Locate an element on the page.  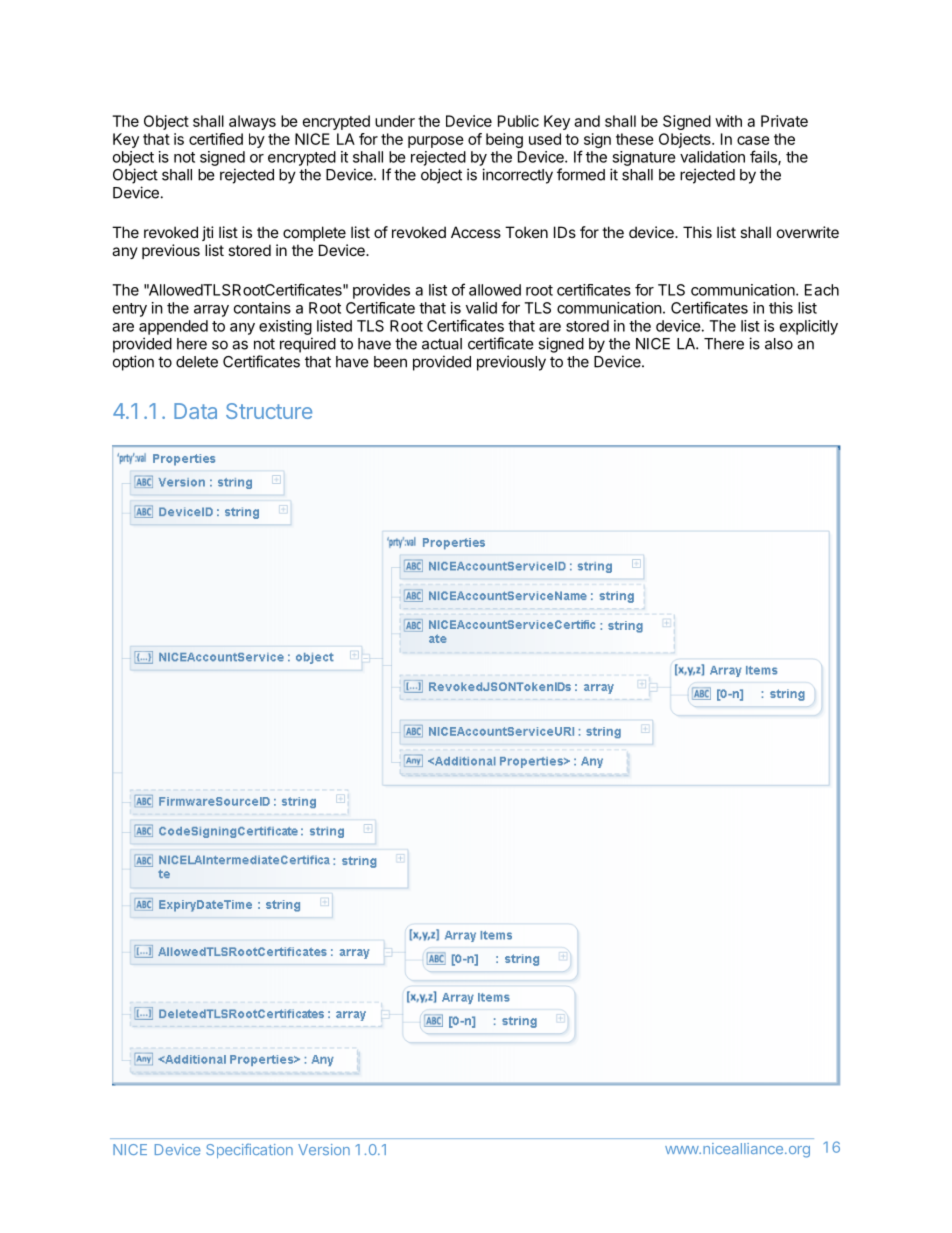
Data is located at coordinates (195, 411).
